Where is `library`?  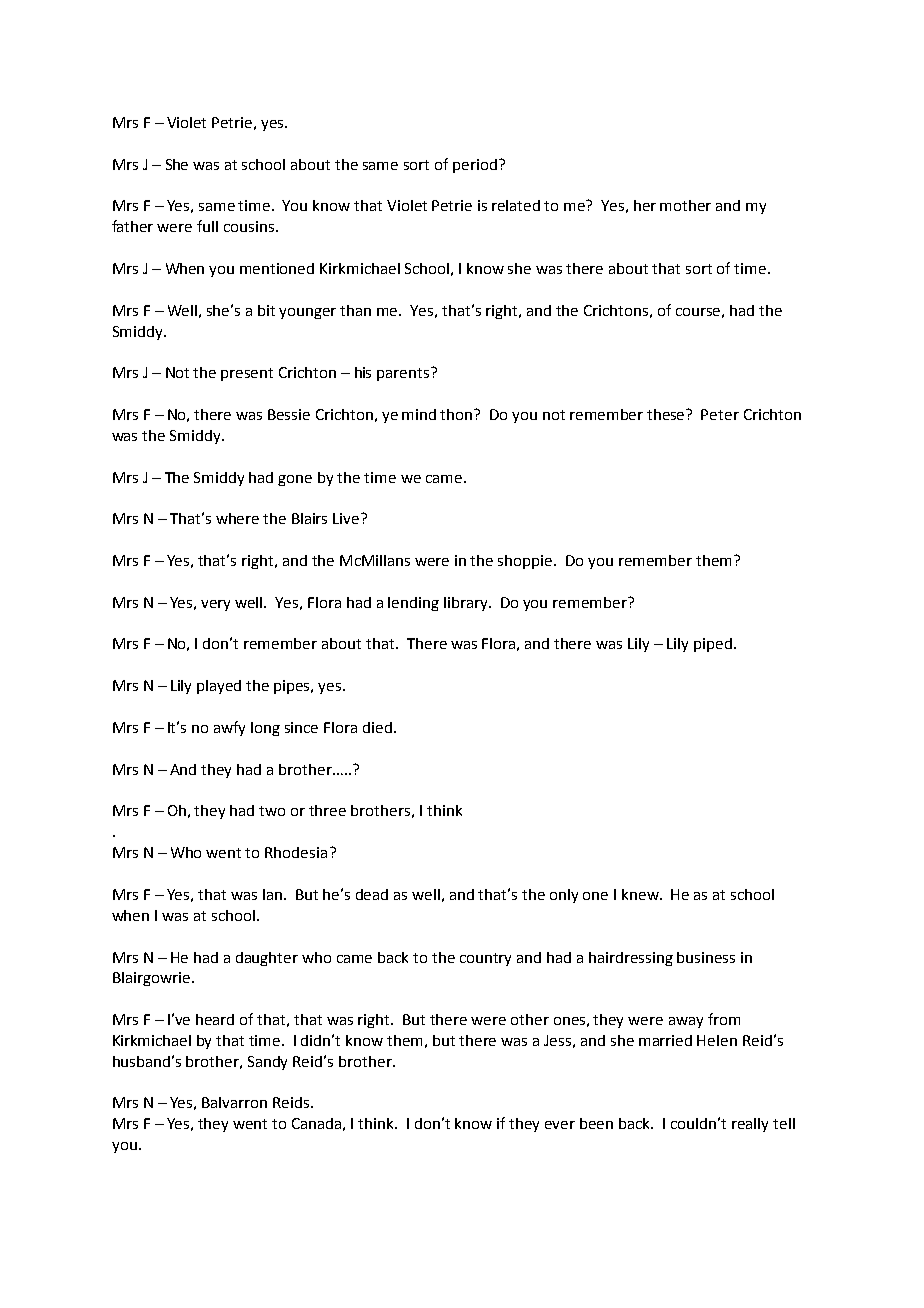
library is located at coordinates (467, 604).
